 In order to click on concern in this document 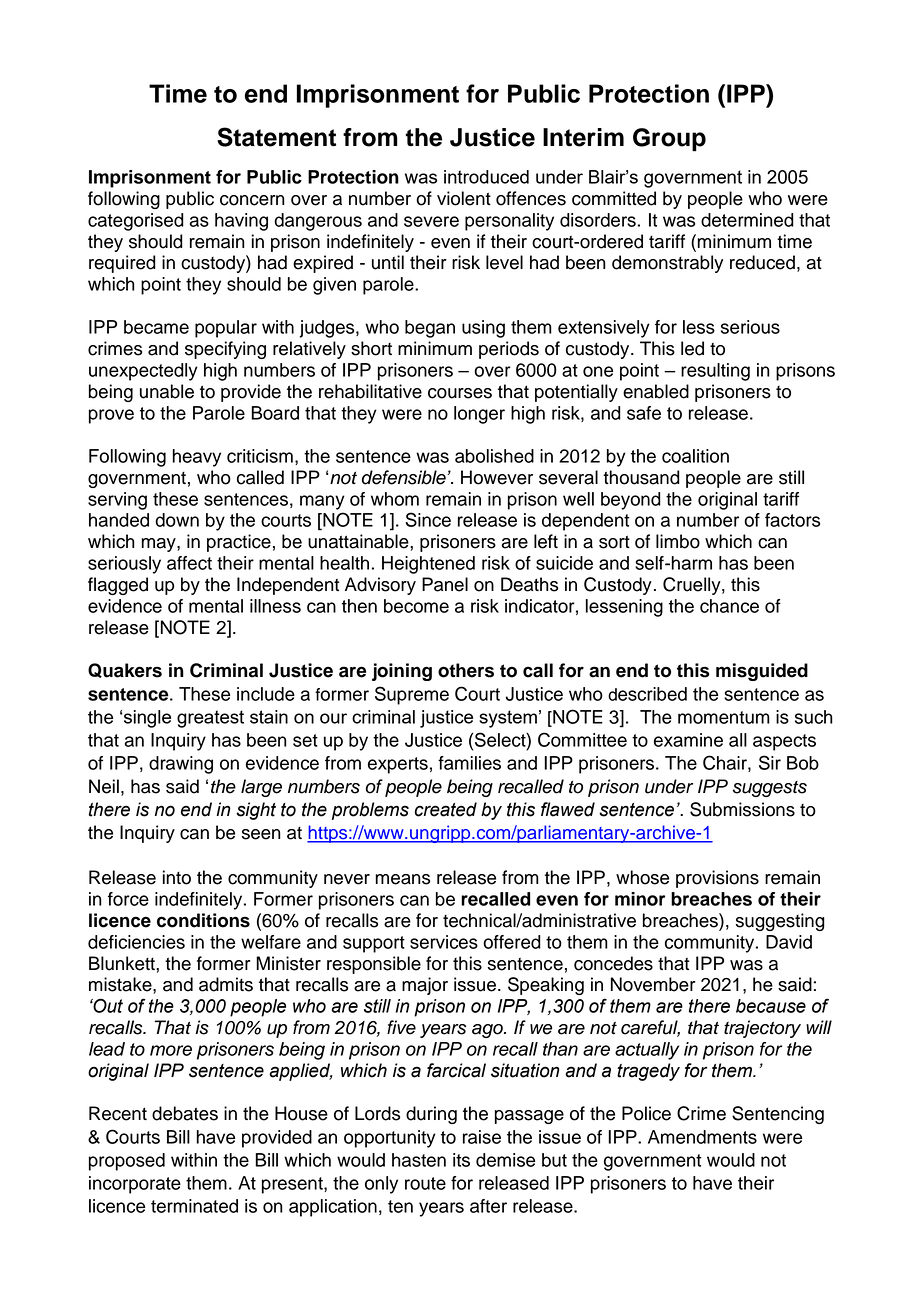, I will do `click(252, 200)`.
